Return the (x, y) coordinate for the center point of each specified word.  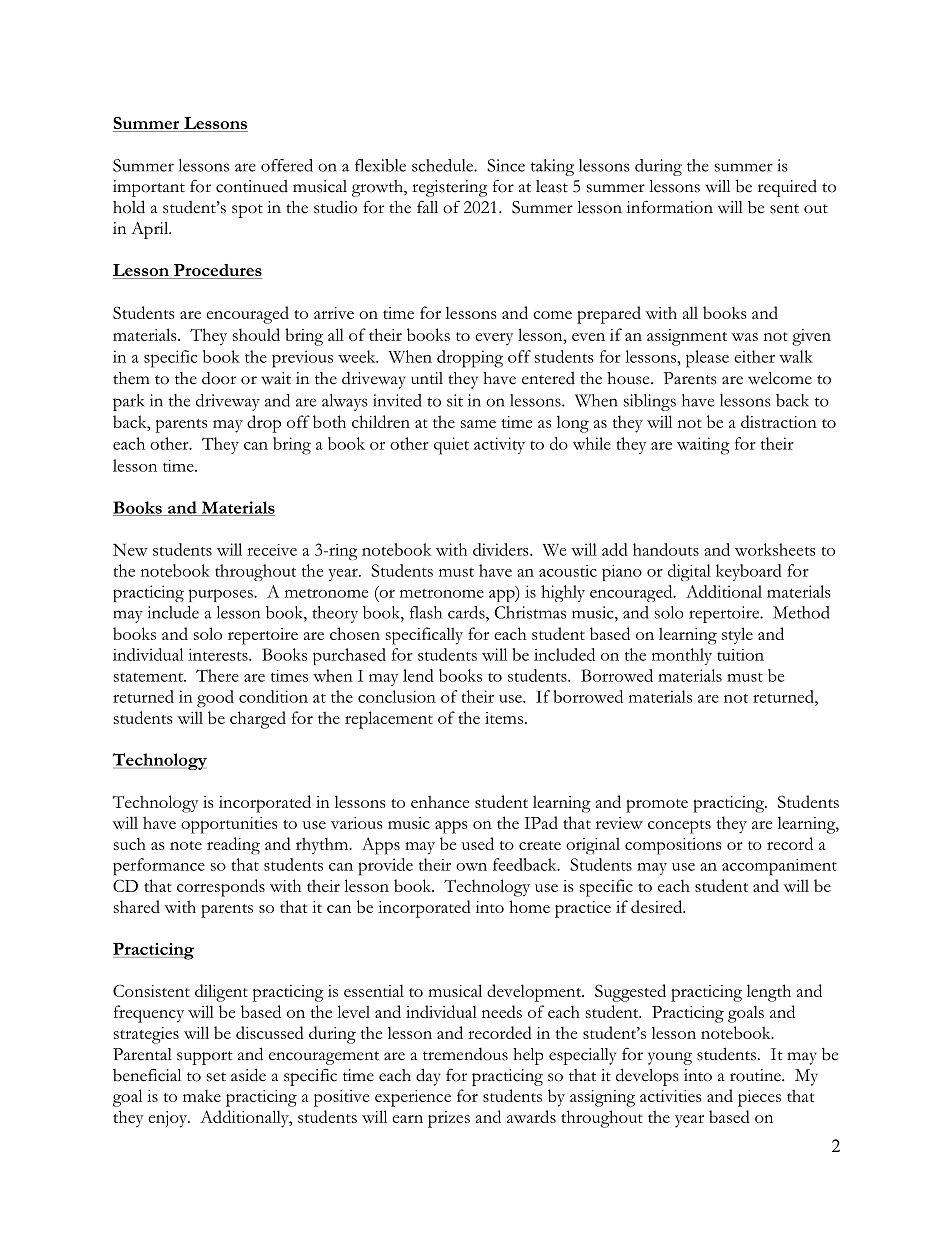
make (202, 1095)
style (737, 635)
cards (467, 612)
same (478, 424)
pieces (759, 1098)
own (471, 867)
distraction (779, 421)
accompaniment (779, 867)
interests (219, 654)
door (219, 378)
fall (427, 207)
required (787, 188)
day (428, 1077)
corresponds (221, 888)
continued (252, 186)
